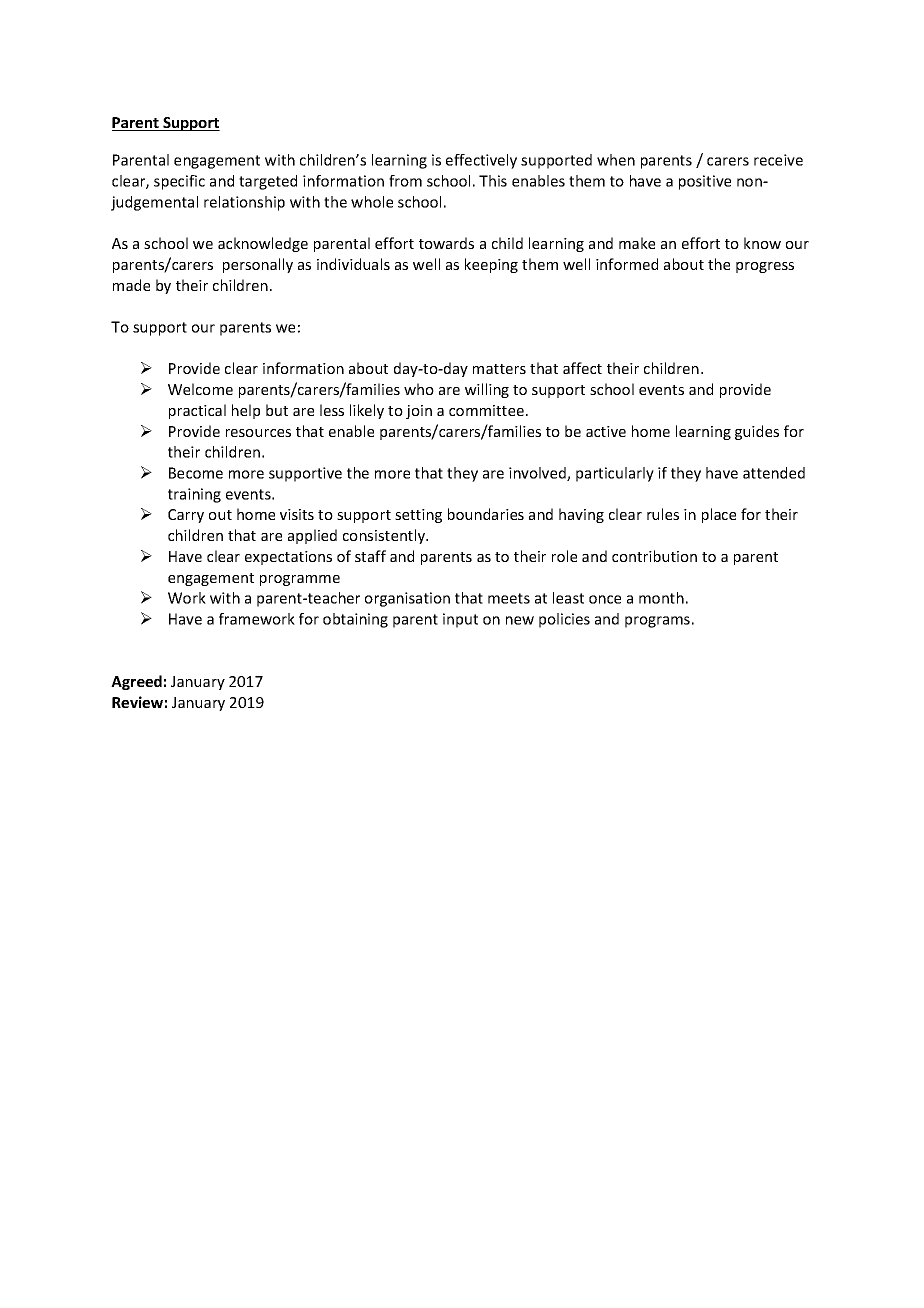 The width and height of the image is (924, 1308). I want to click on Agreed, so click(136, 682).
